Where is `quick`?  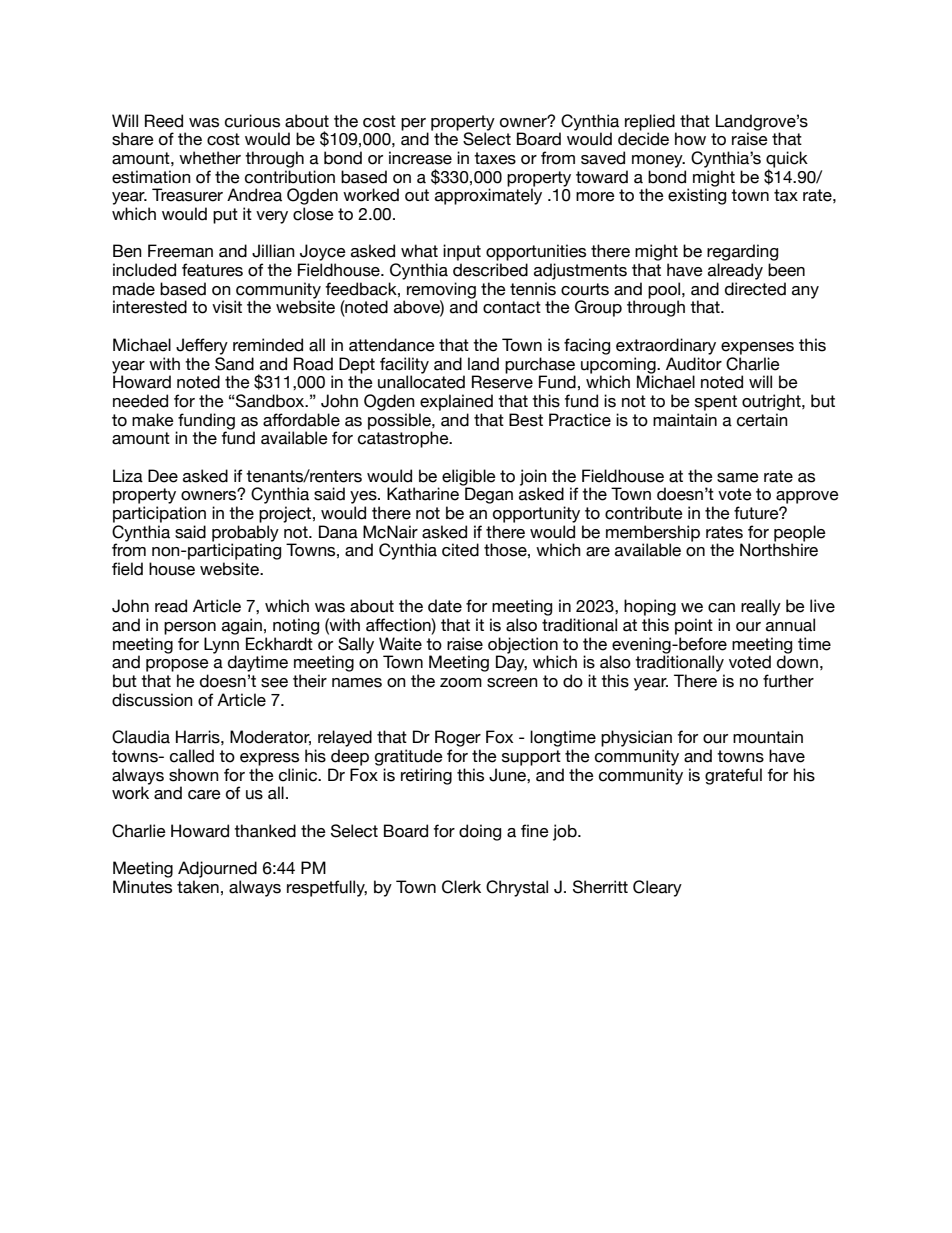 quick is located at coordinates (787, 160).
